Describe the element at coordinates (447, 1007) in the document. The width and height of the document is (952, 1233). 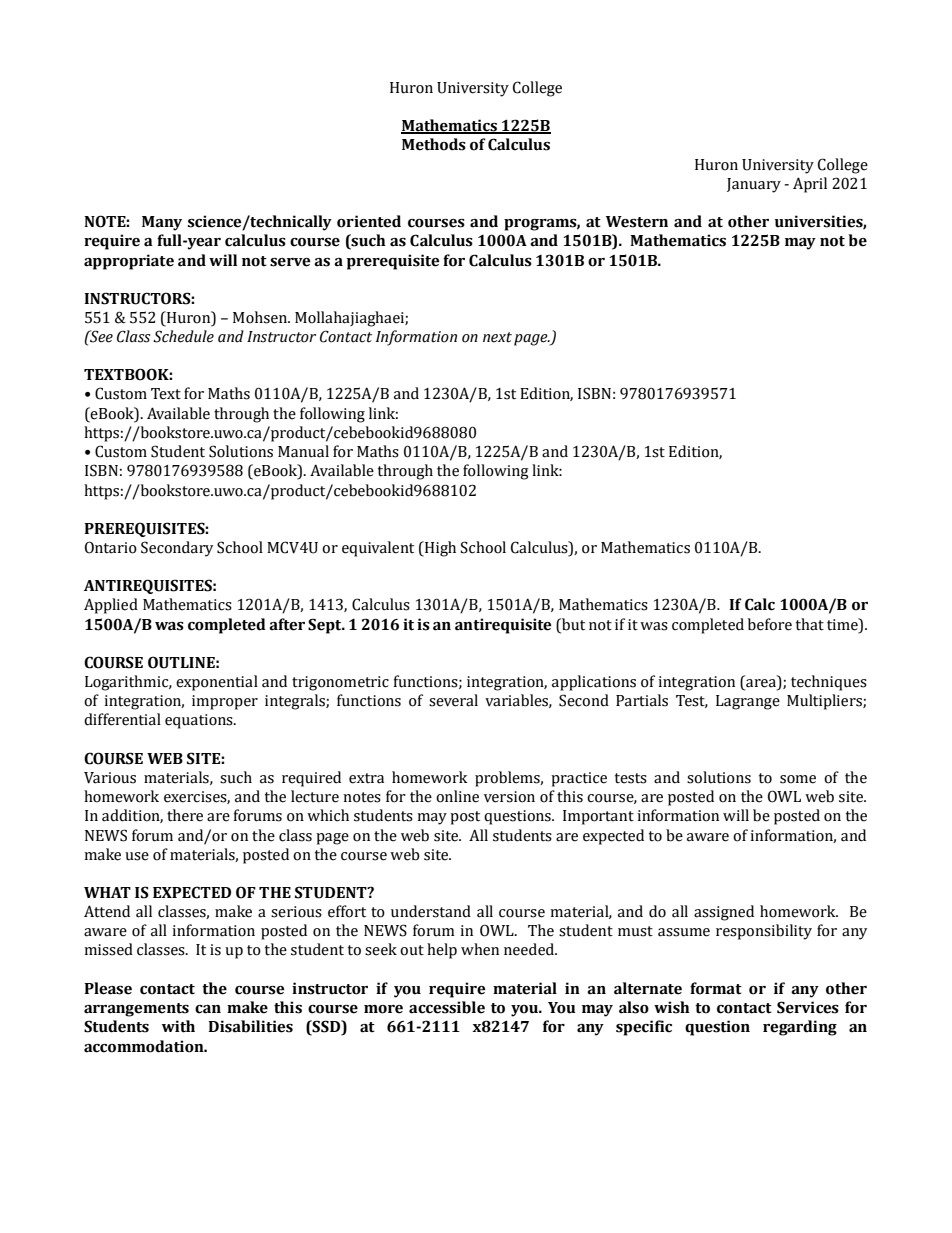
I see `accessible` at that location.
